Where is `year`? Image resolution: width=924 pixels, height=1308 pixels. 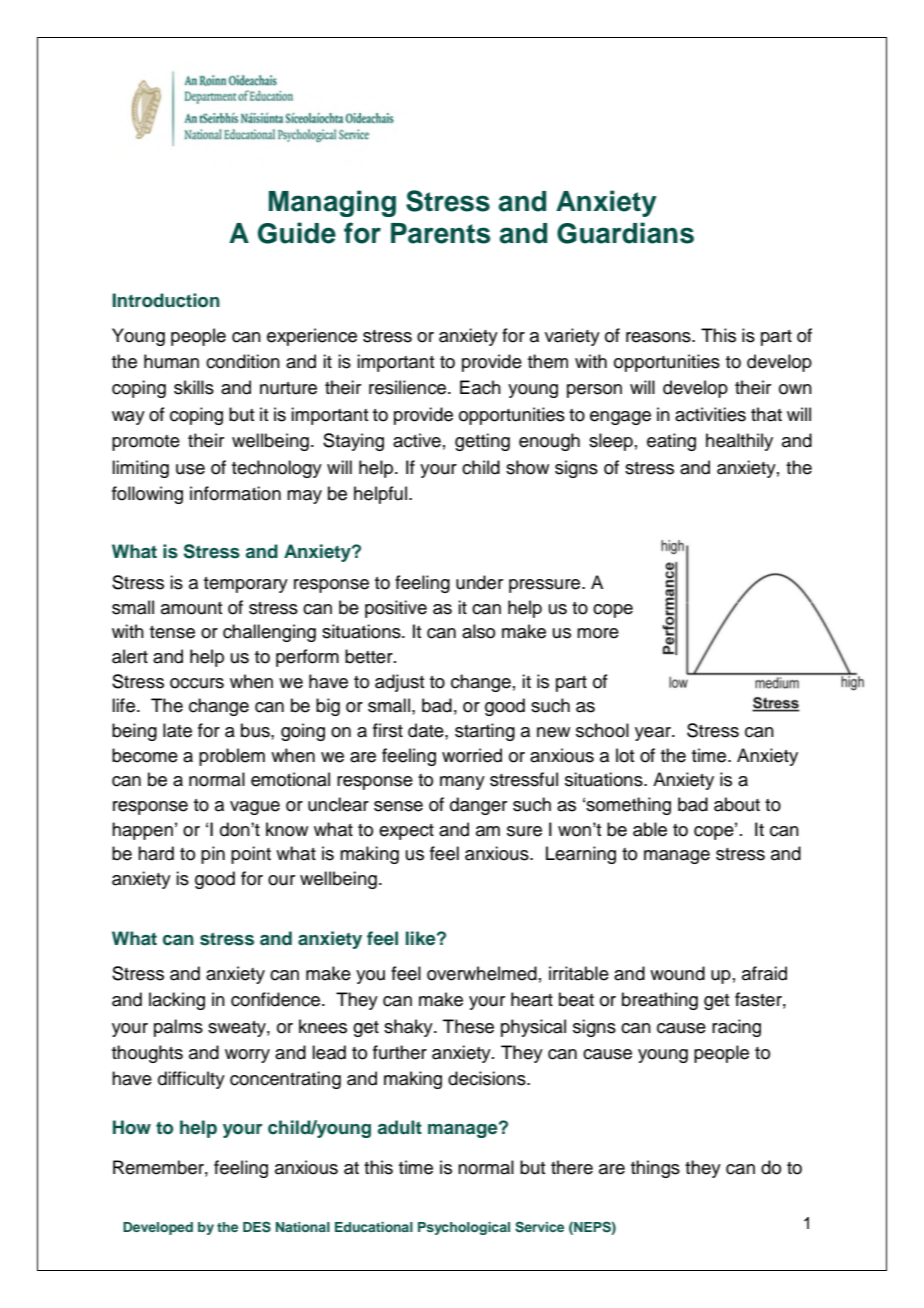
year is located at coordinates (654, 734).
